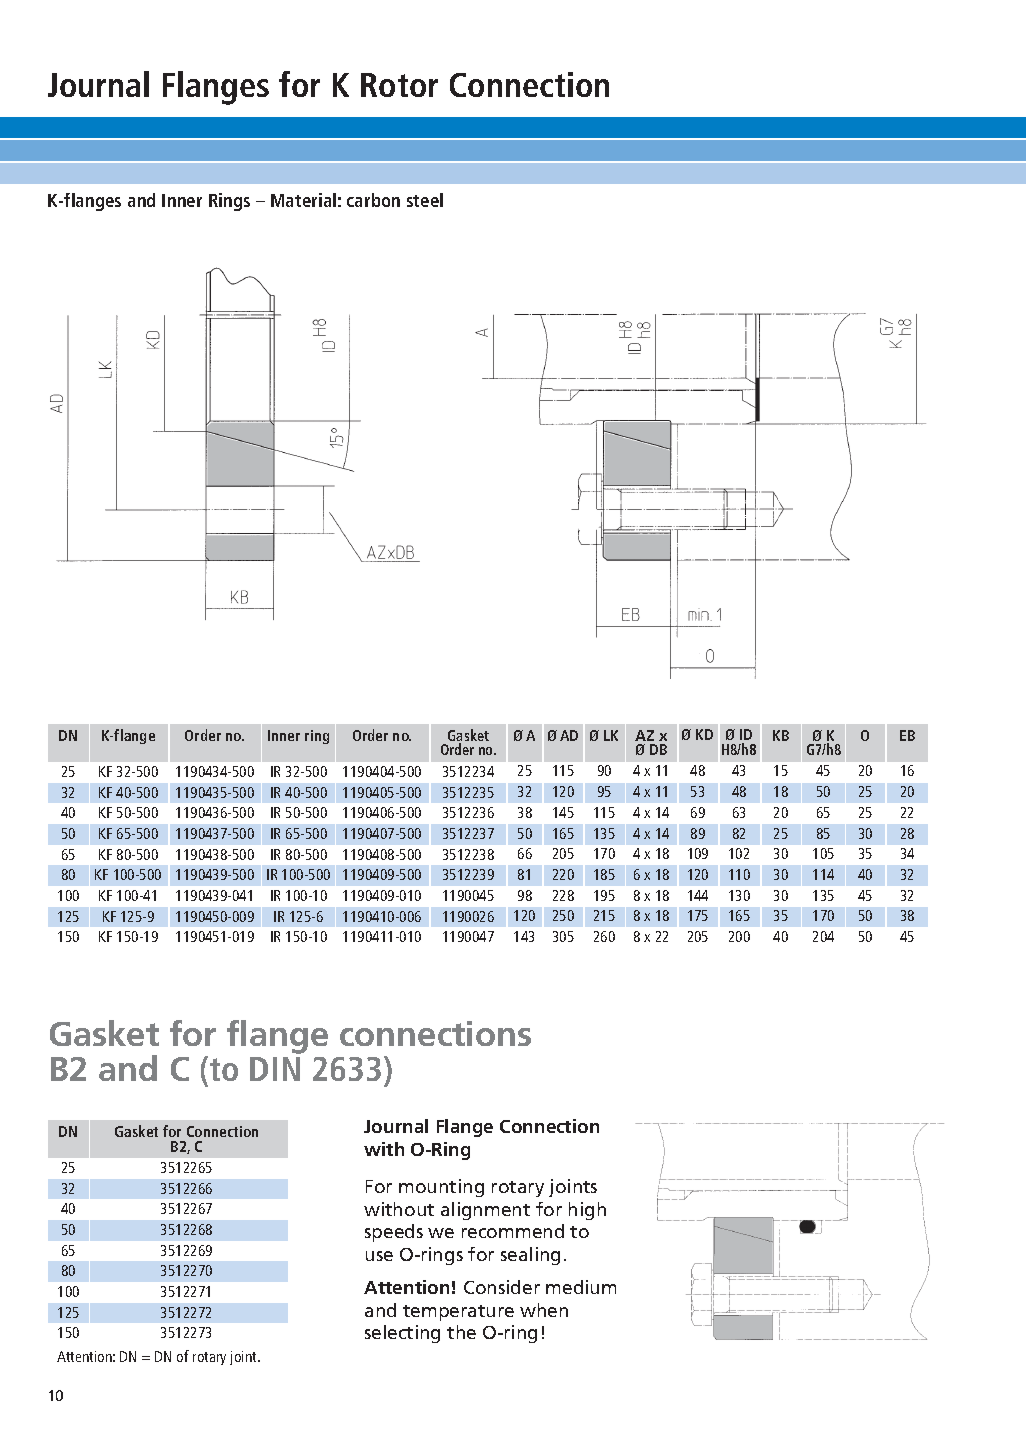 This screenshot has width=1026, height=1451. Describe the element at coordinates (425, 200) in the screenshot. I see `steel` at that location.
